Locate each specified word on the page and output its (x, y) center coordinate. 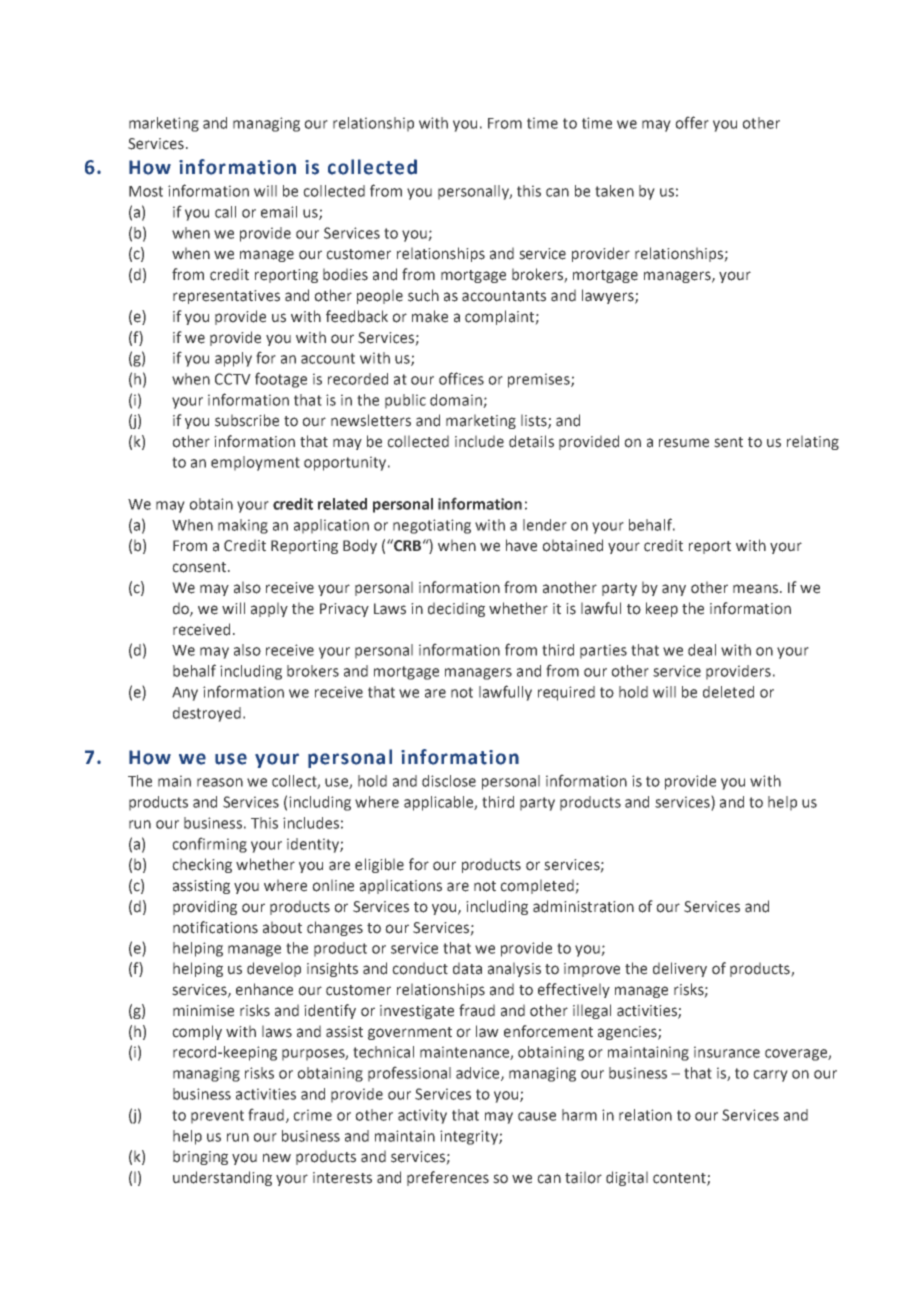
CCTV (233, 379)
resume (684, 443)
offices (461, 378)
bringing (200, 1157)
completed (538, 886)
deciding (456, 609)
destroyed (207, 714)
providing (205, 907)
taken (614, 191)
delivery (680, 969)
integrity (470, 1137)
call (225, 212)
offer (692, 122)
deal (702, 650)
